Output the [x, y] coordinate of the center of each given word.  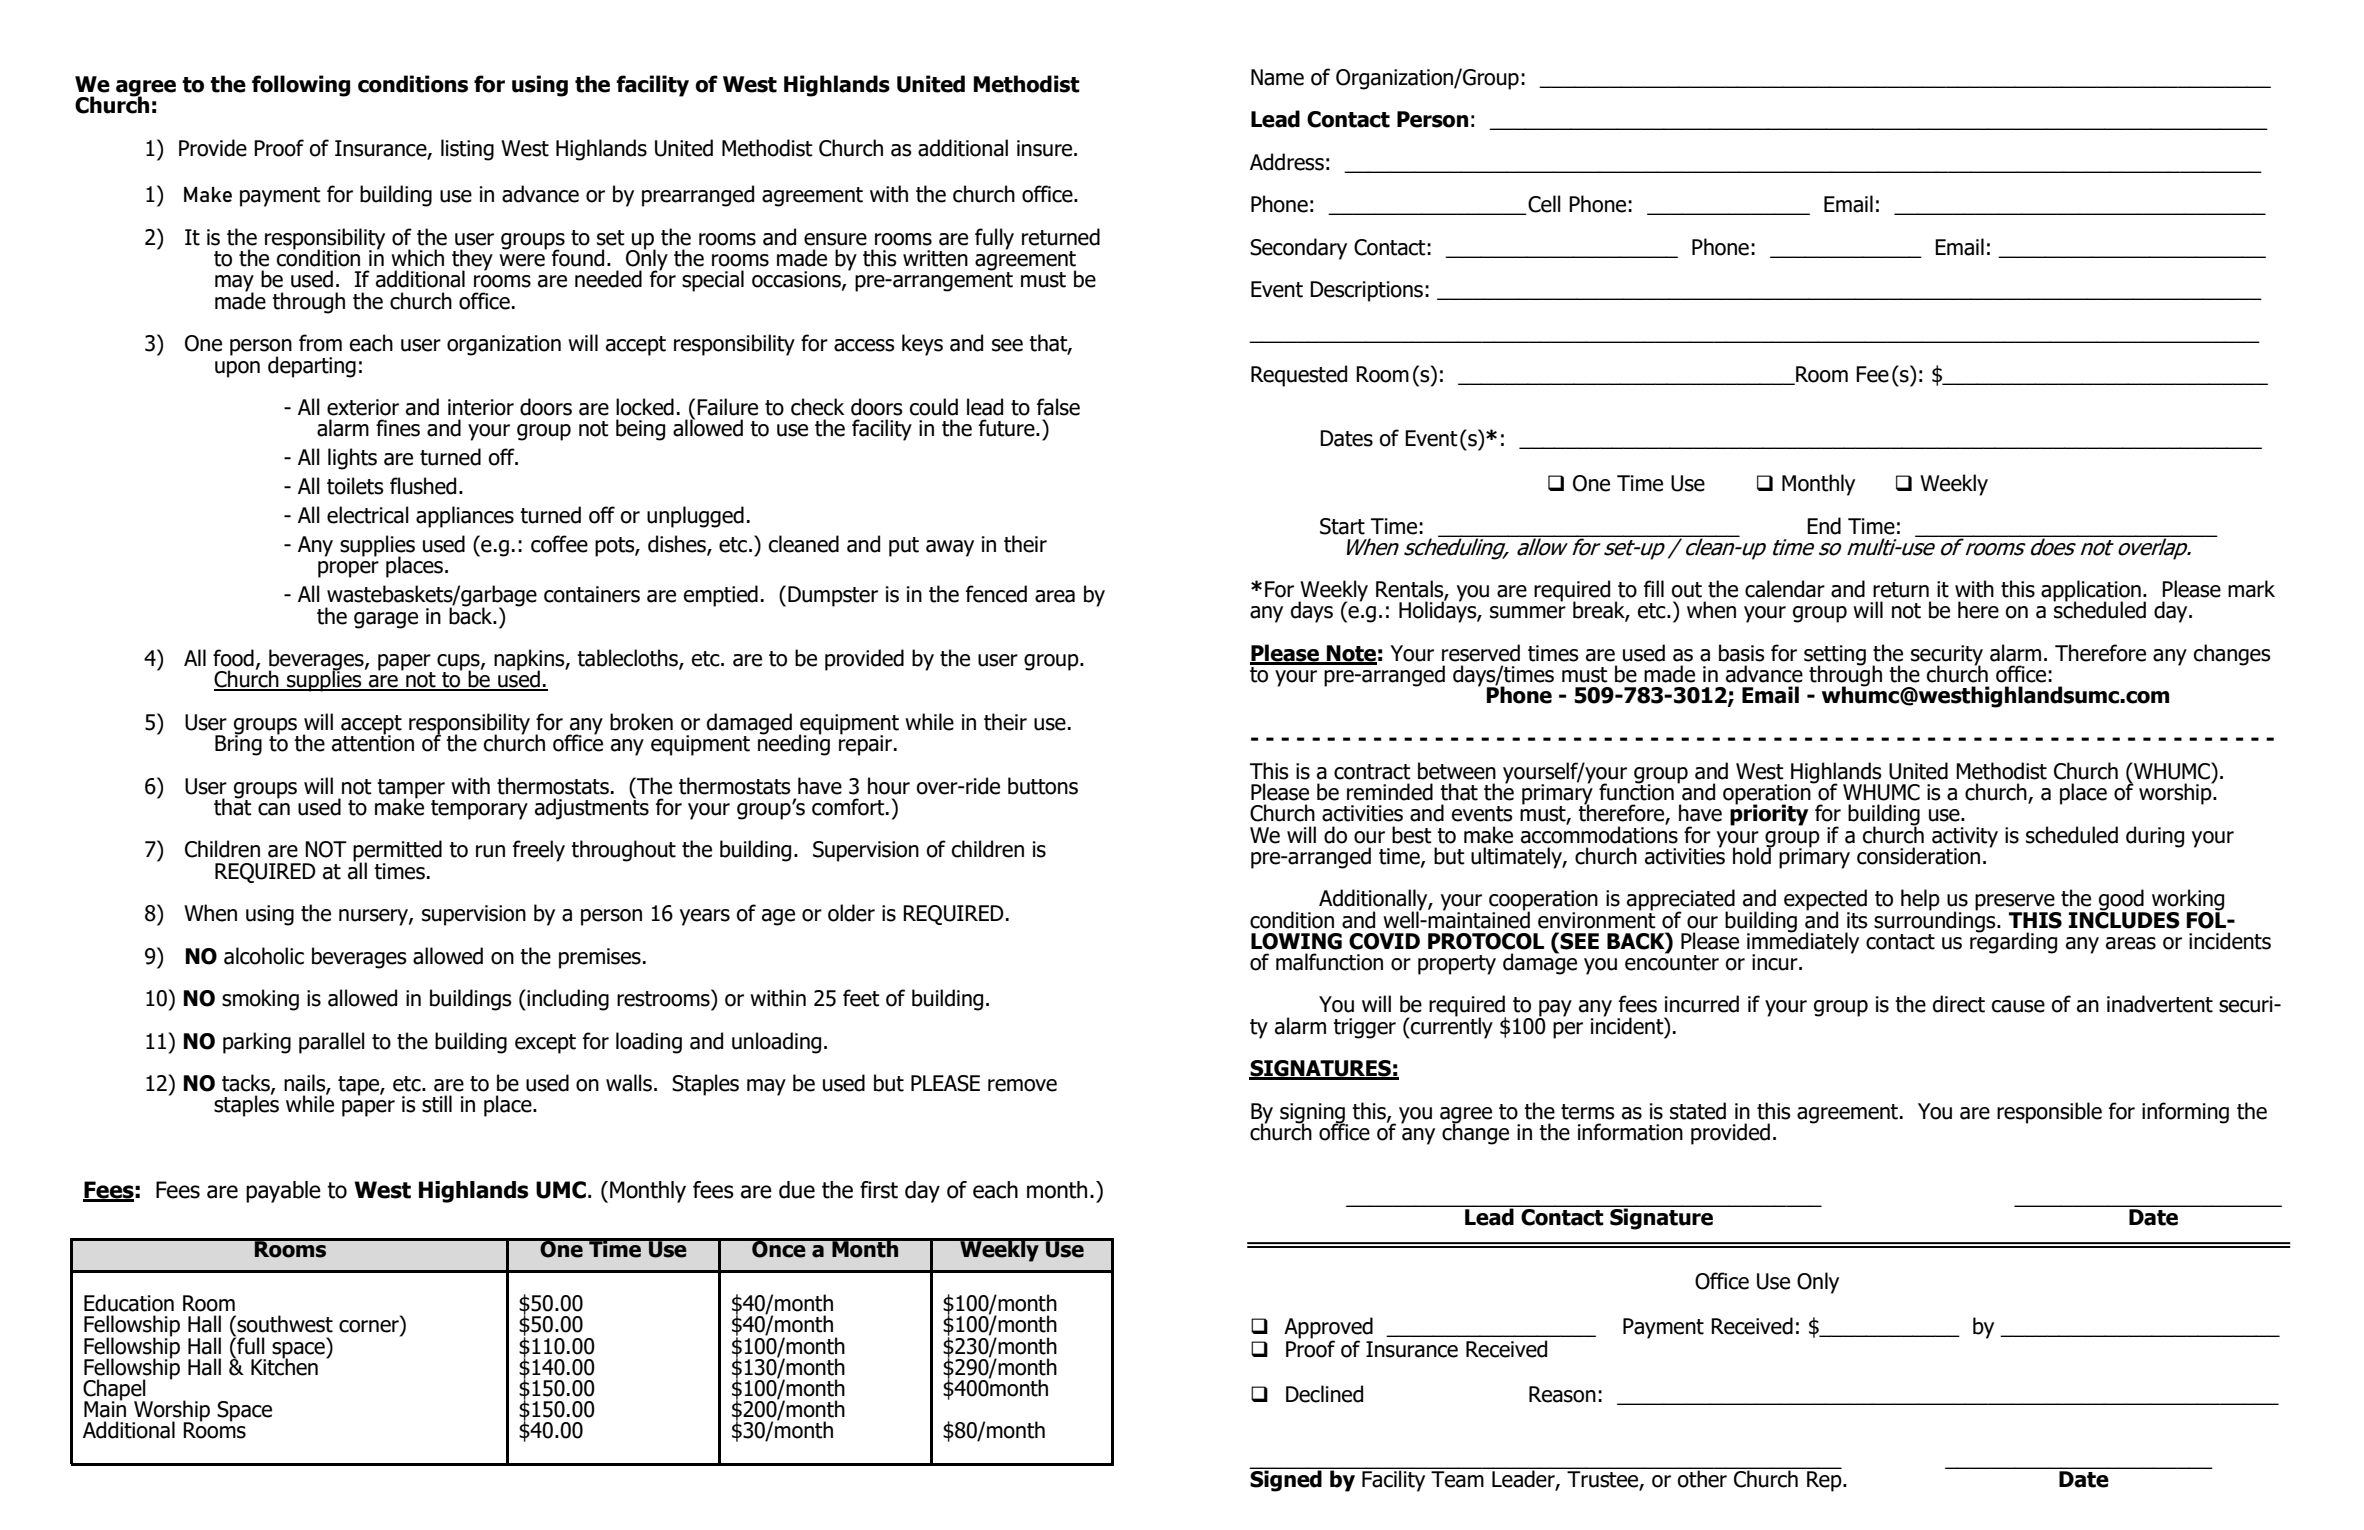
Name [1277, 77]
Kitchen [284, 1366]
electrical [368, 515]
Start [1342, 526]
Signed [1286, 1480]
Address [1287, 162]
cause [2018, 1006]
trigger [1364, 1028]
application [2091, 592]
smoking [260, 1000]
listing [467, 150]
